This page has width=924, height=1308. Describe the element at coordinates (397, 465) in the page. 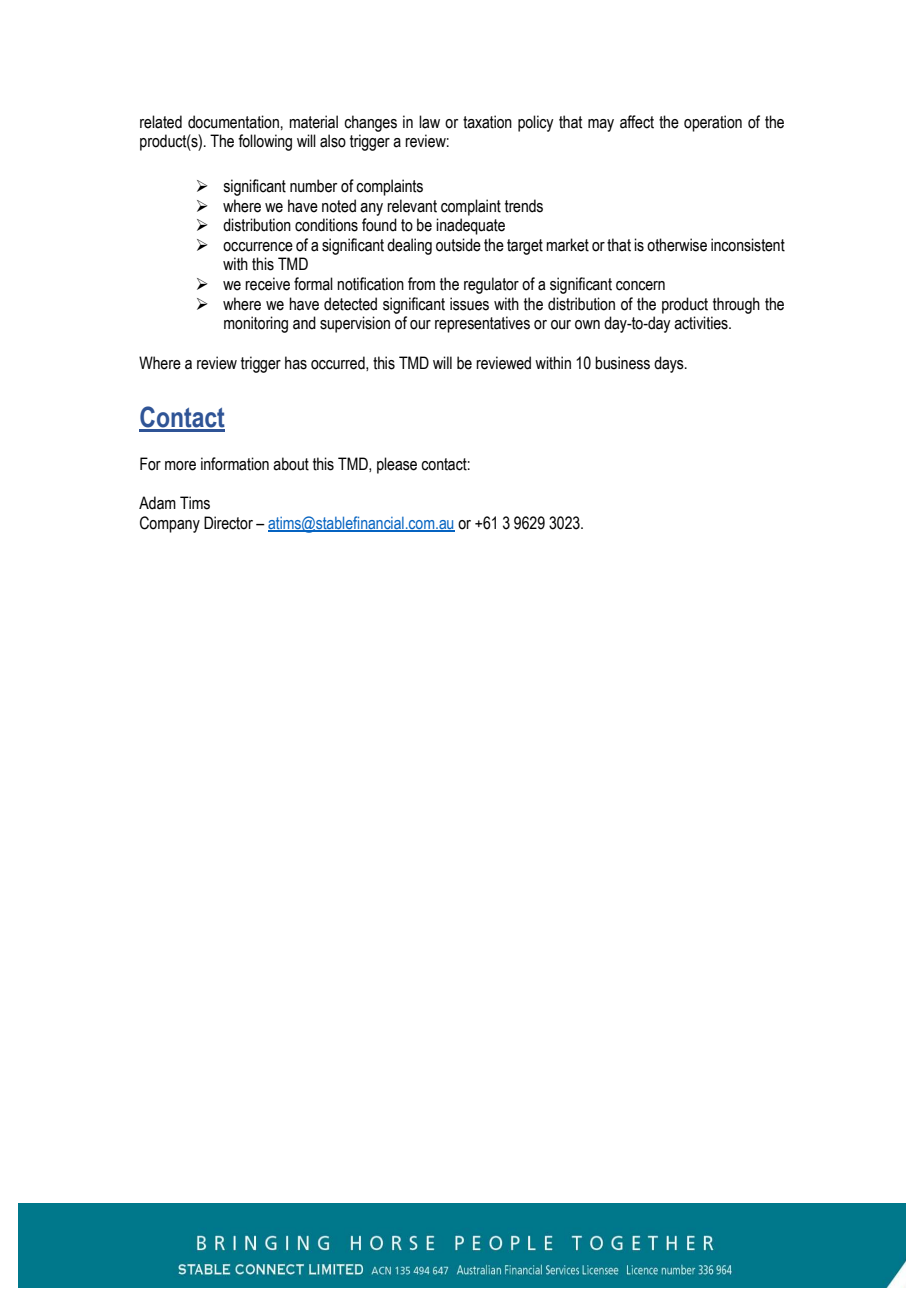

I see `please` at that location.
